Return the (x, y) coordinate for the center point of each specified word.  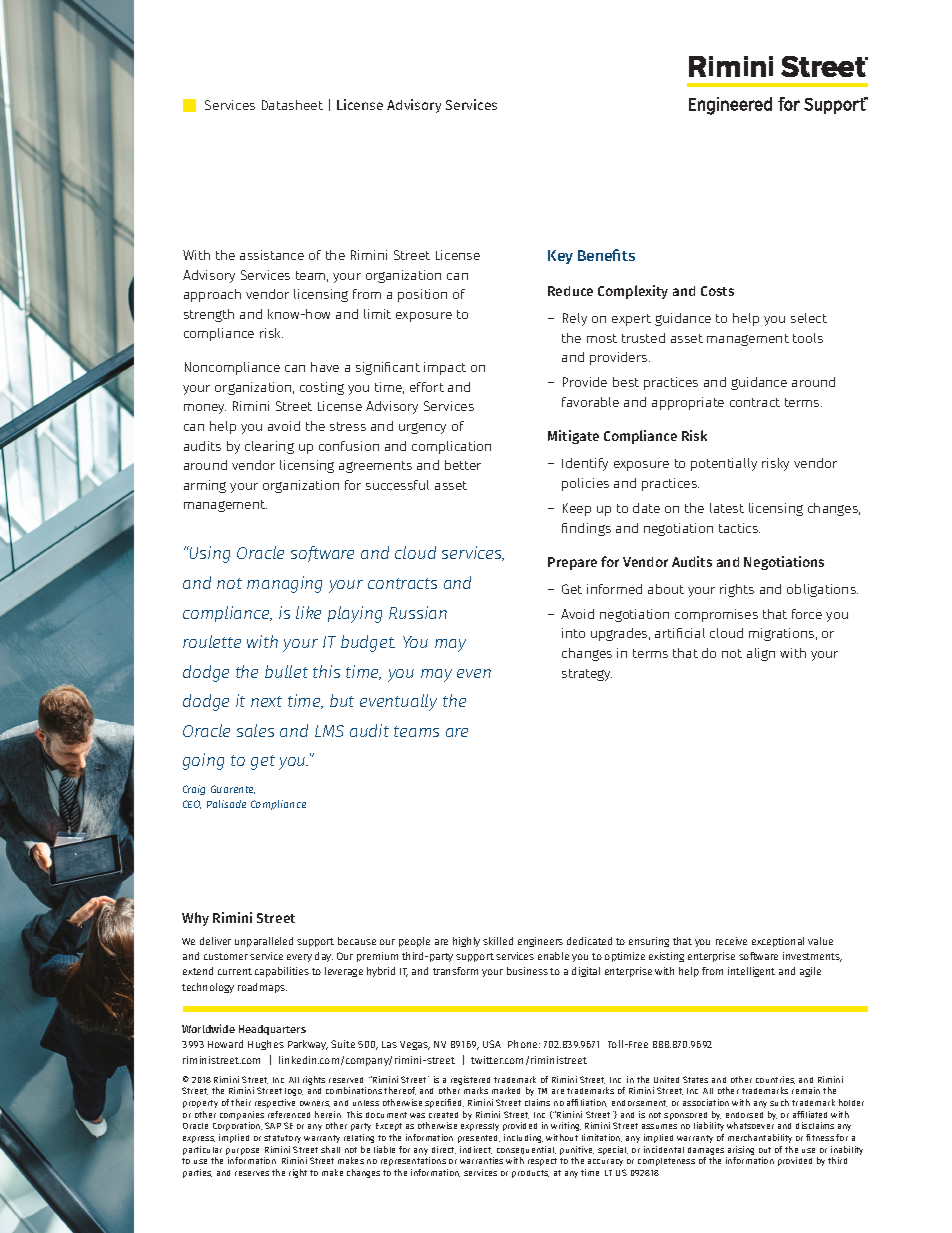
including (523, 1138)
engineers (540, 942)
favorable (590, 402)
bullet (286, 671)
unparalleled (264, 942)
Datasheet (292, 105)
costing (322, 388)
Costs (717, 291)
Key (560, 257)
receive (731, 941)
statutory (282, 1139)
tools (808, 338)
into (573, 633)
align (761, 654)
